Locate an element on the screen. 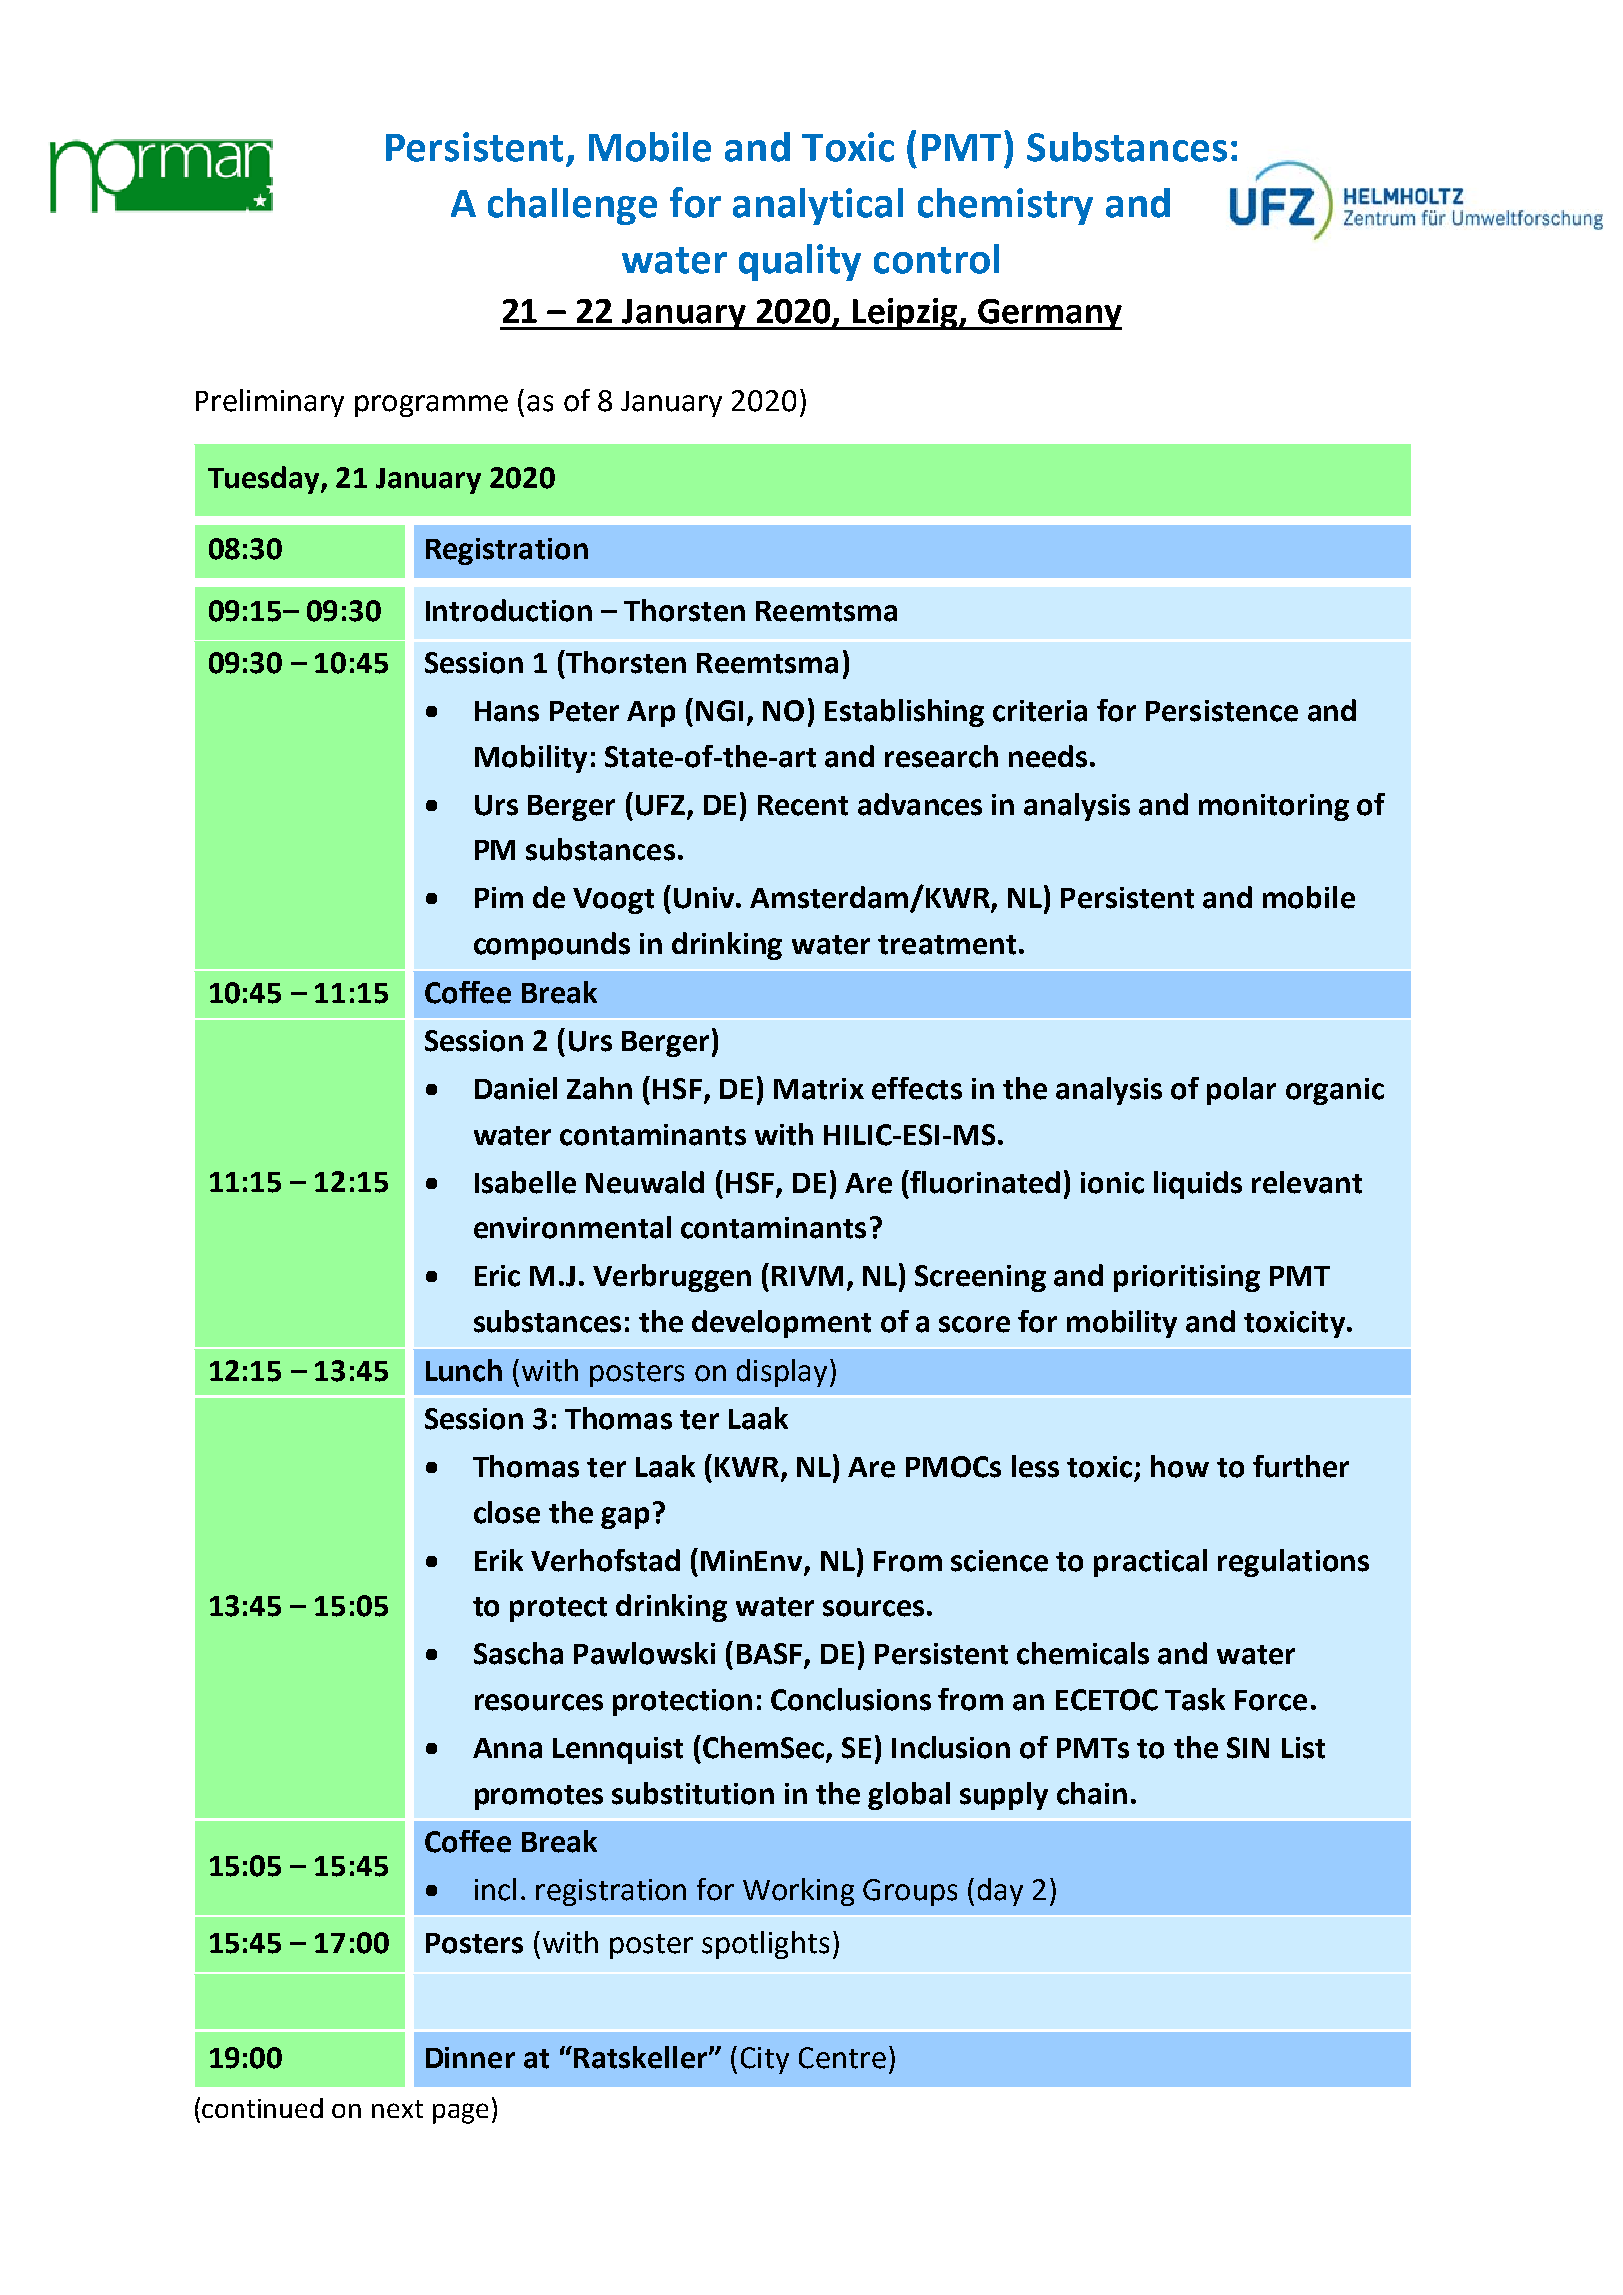 The width and height of the screenshot is (1623, 2295). Centre is located at coordinates (842, 2058).
